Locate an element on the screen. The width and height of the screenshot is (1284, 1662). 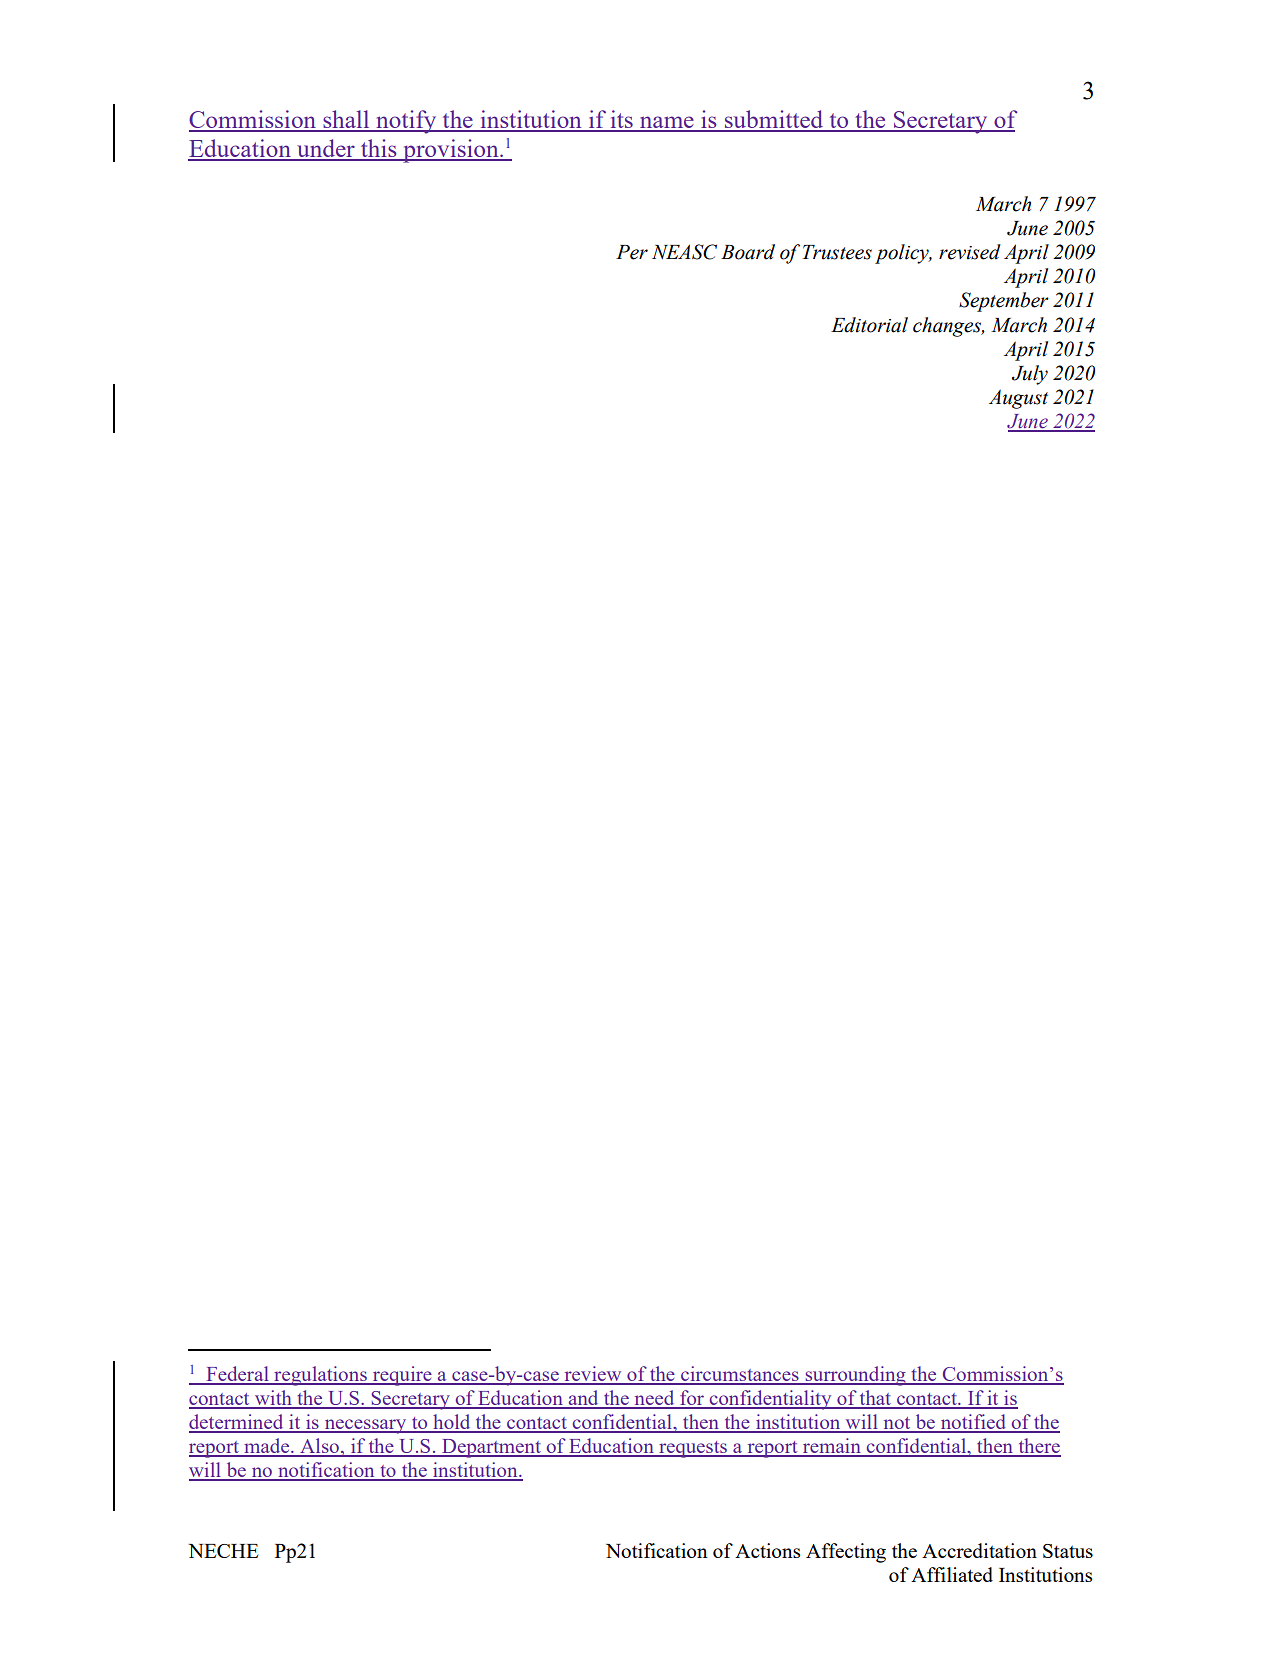
Per is located at coordinates (632, 252).
